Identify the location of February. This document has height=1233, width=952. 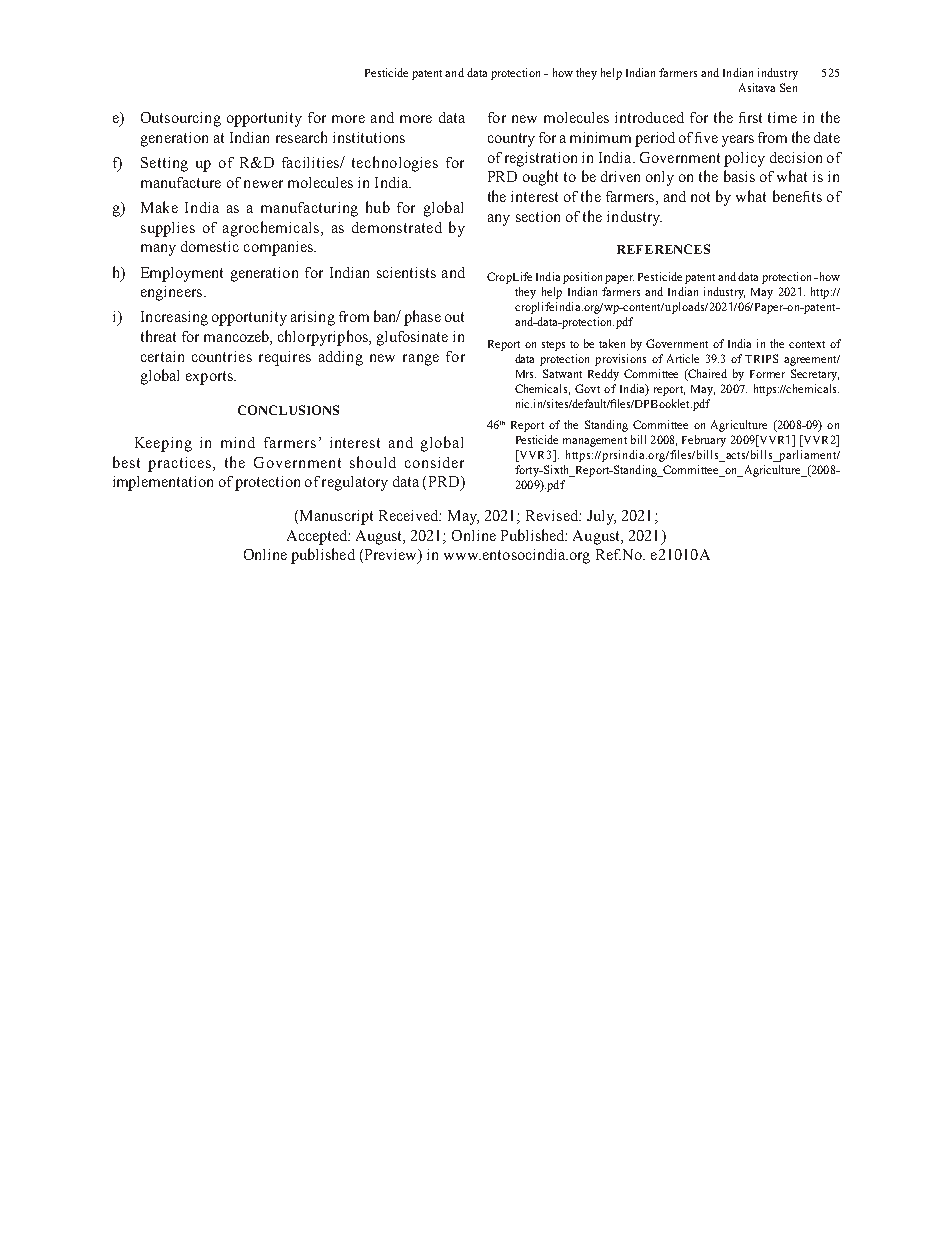
(704, 441).
